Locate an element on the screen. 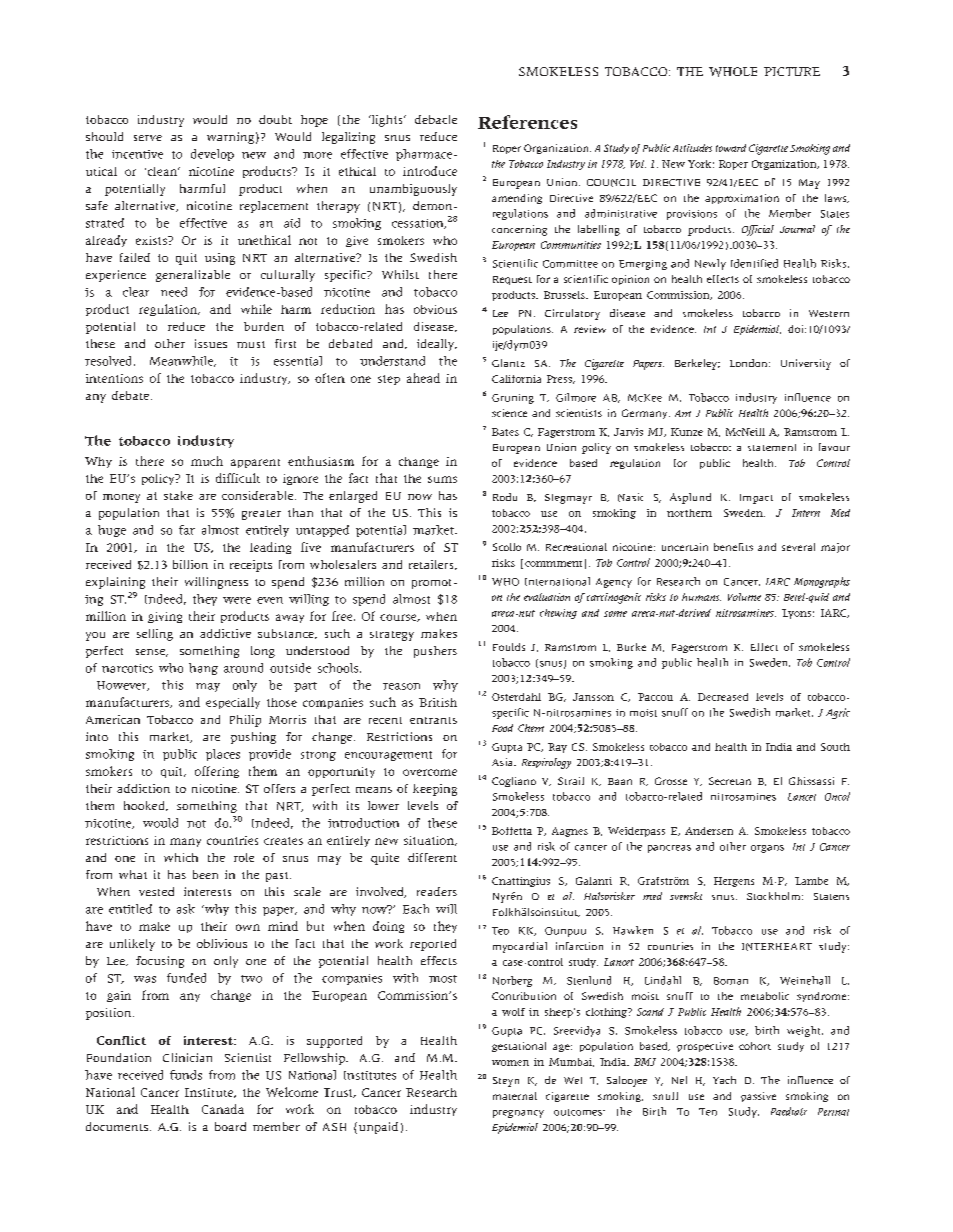  funds is located at coordinates (186, 1075).
